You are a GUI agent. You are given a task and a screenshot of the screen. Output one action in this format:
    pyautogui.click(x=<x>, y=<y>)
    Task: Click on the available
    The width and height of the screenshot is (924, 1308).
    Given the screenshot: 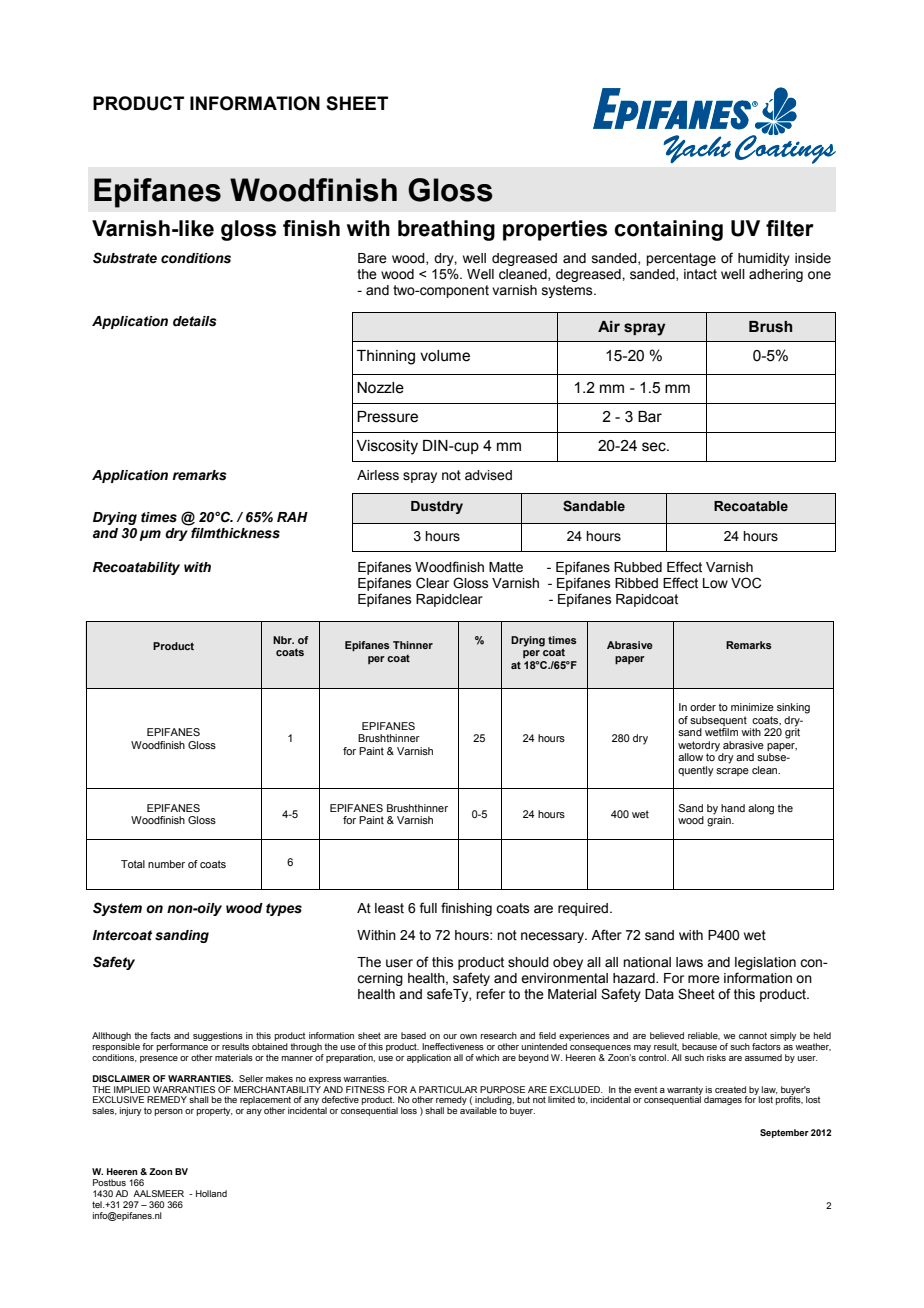 What is the action you would take?
    pyautogui.click(x=478, y=1110)
